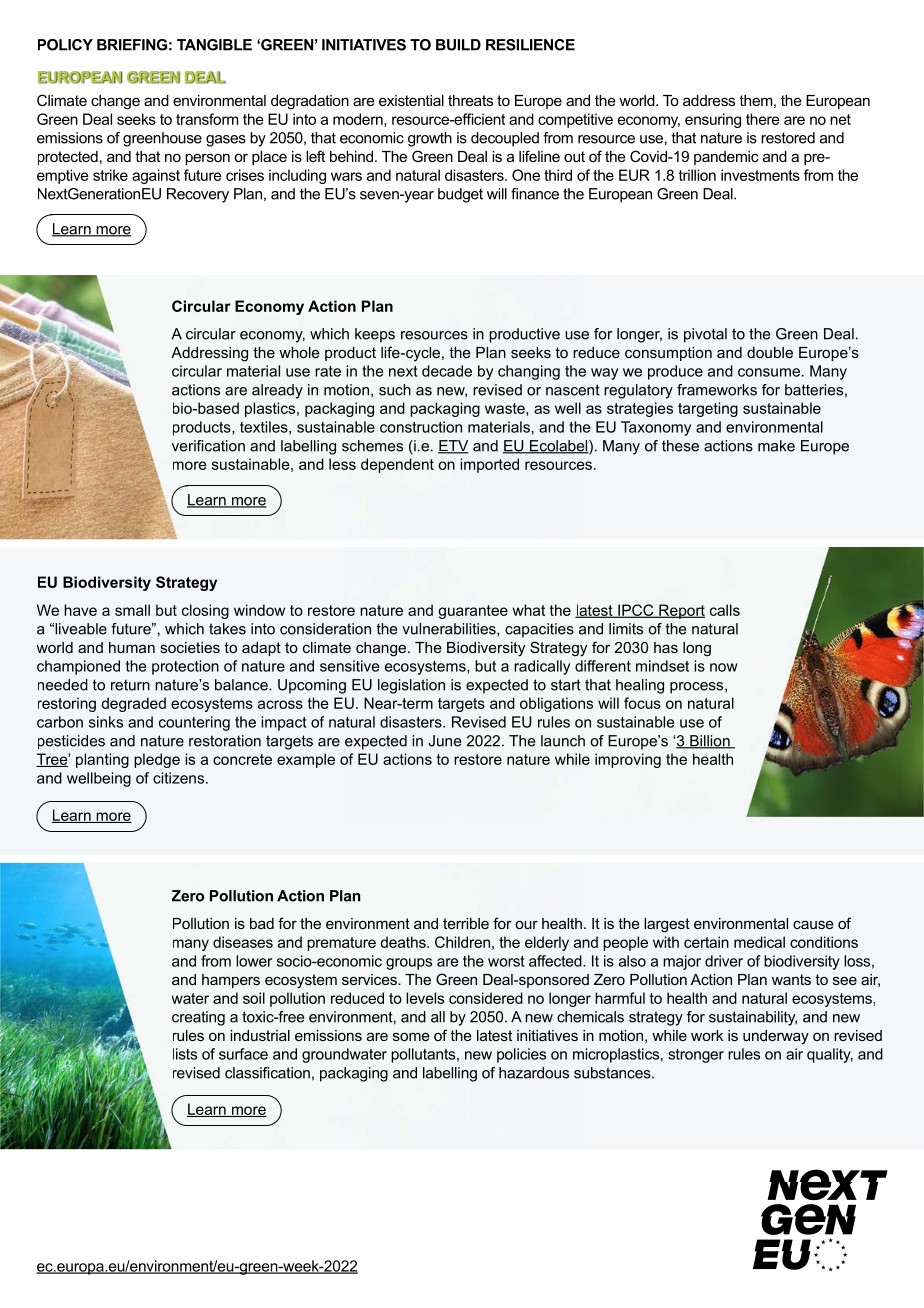 The height and width of the document is (1308, 924). I want to click on underway, so click(776, 1037).
